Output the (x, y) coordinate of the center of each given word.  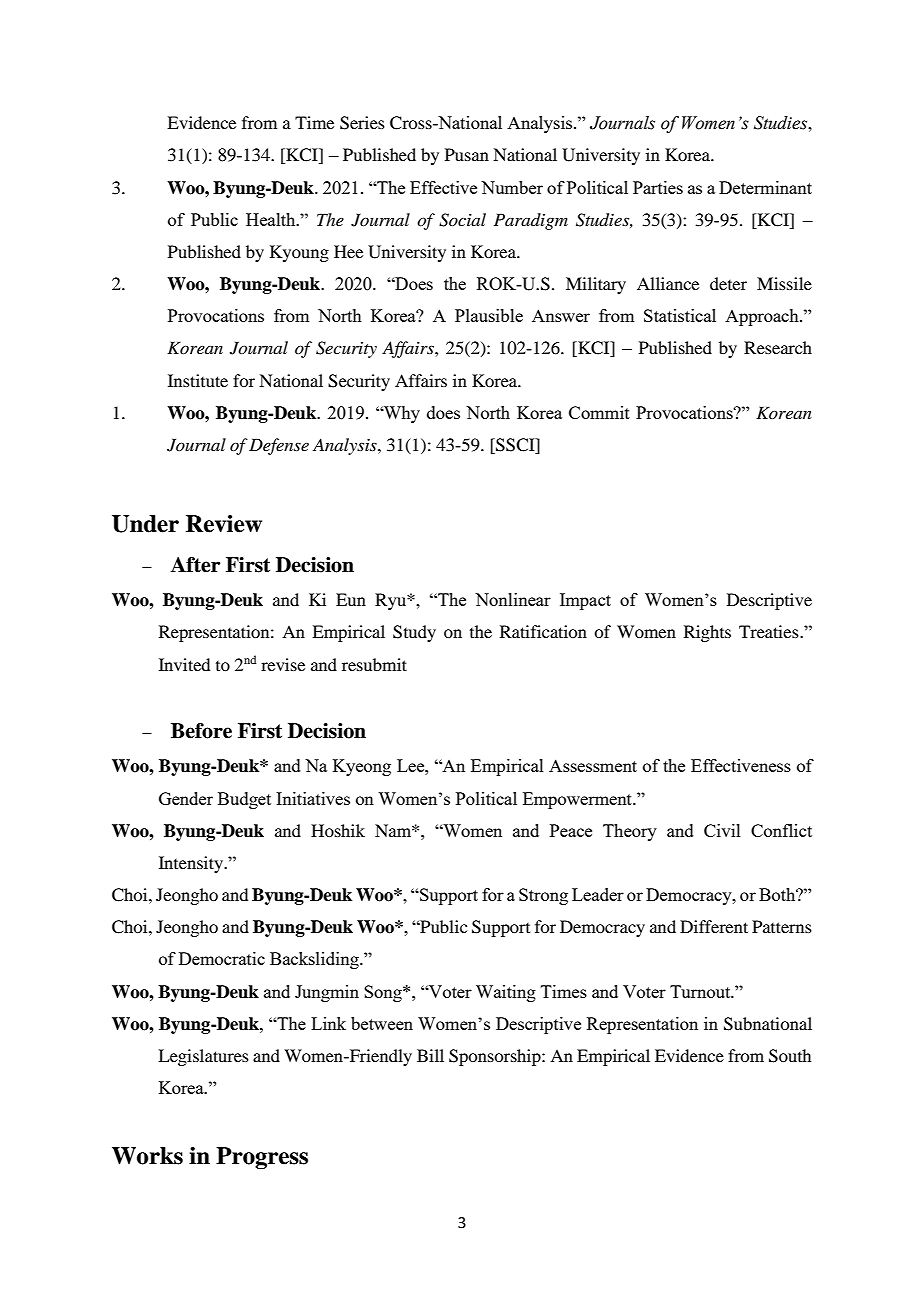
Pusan (467, 154)
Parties (658, 187)
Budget (244, 800)
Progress (262, 1158)
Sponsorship (496, 1057)
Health (272, 219)
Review (224, 524)
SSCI (515, 446)
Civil (722, 830)
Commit (599, 412)
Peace (571, 830)
